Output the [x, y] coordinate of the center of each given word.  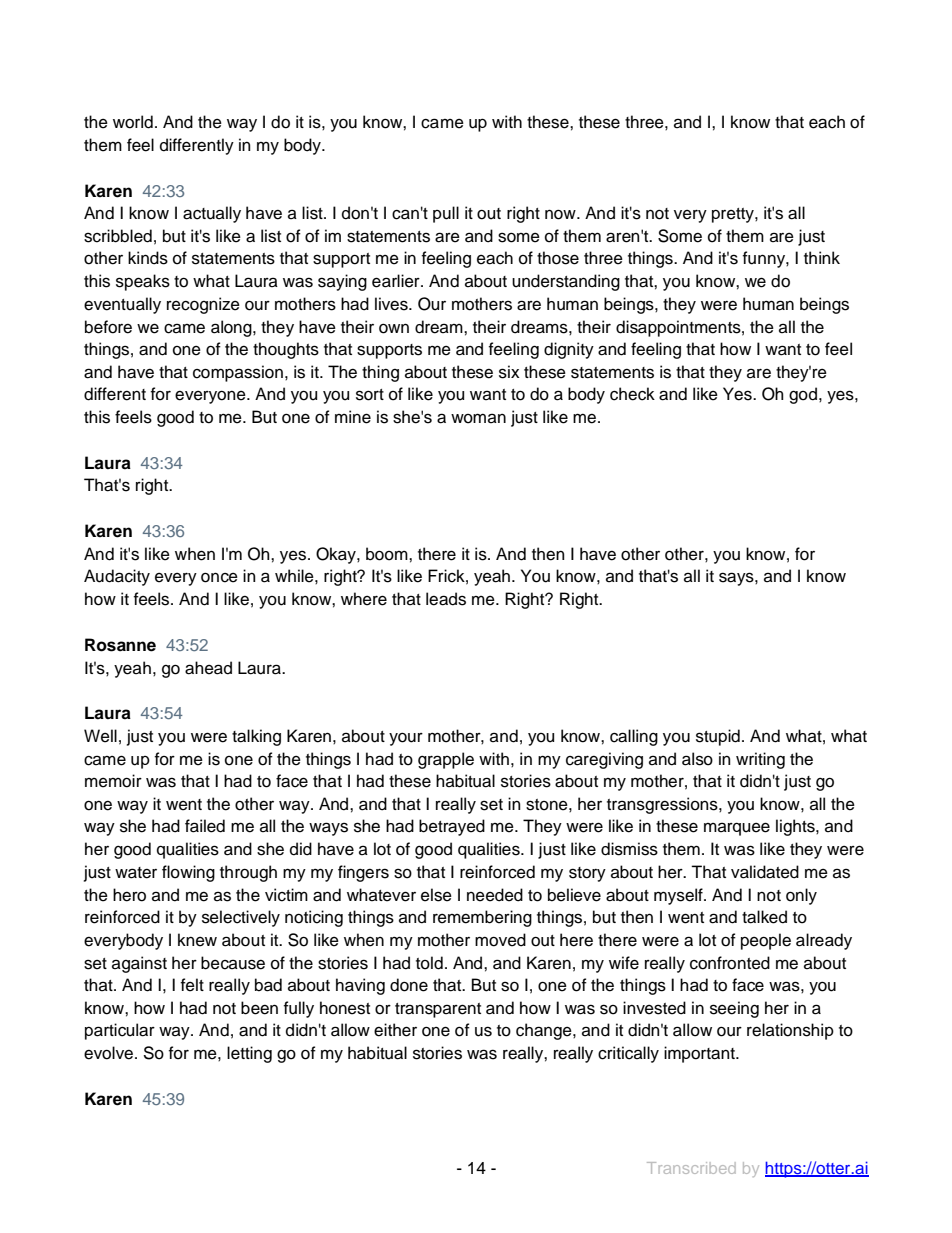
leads [446, 599]
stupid [718, 737]
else [436, 895]
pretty [734, 215]
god [803, 395]
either [395, 1030]
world [133, 122]
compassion [238, 373]
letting [249, 1054]
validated [765, 872]
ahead [208, 668]
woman [478, 418]
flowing [188, 873]
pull [446, 214]
